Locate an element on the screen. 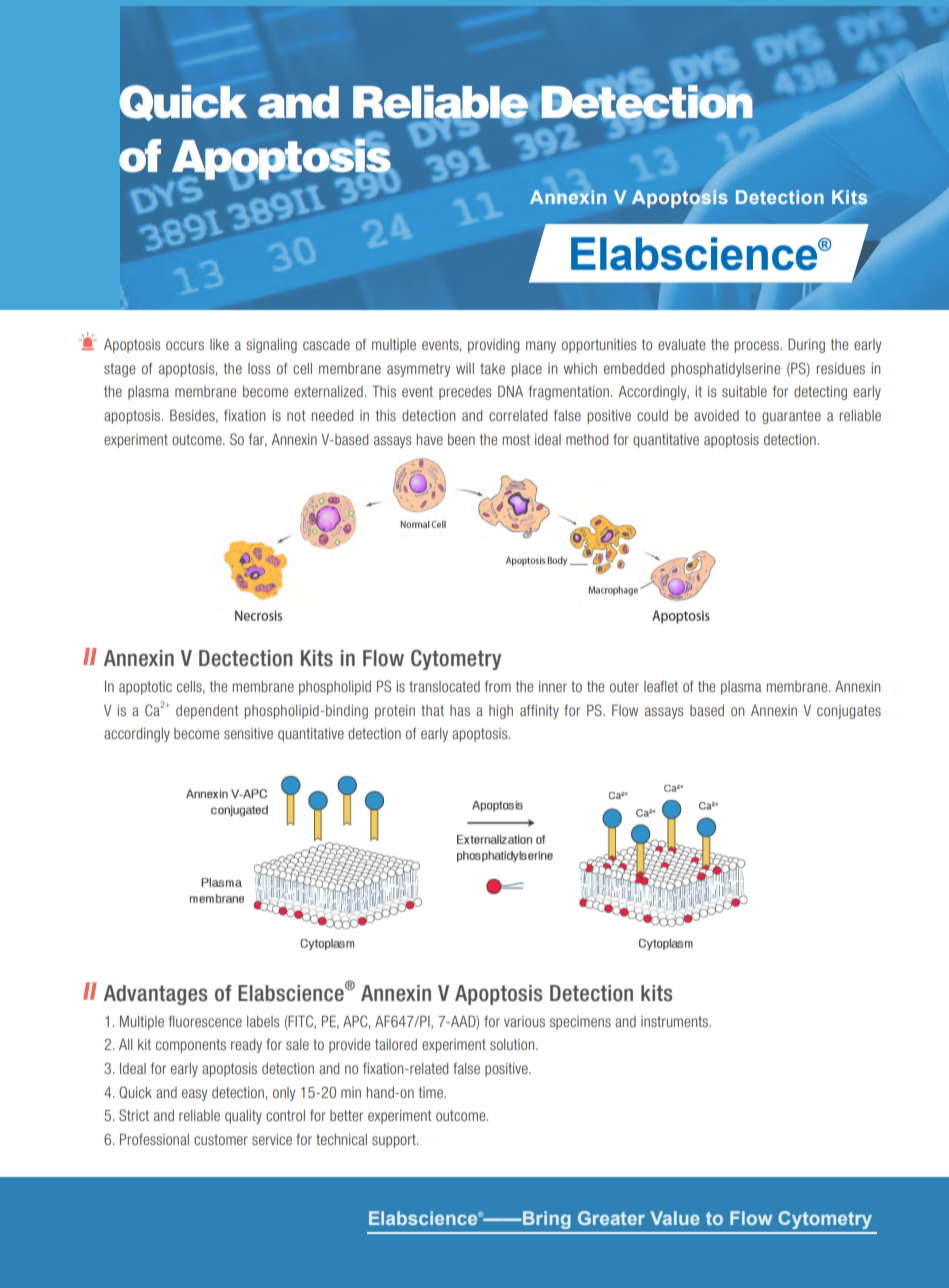 The width and height of the screenshot is (949, 1288). like is located at coordinates (219, 344).
